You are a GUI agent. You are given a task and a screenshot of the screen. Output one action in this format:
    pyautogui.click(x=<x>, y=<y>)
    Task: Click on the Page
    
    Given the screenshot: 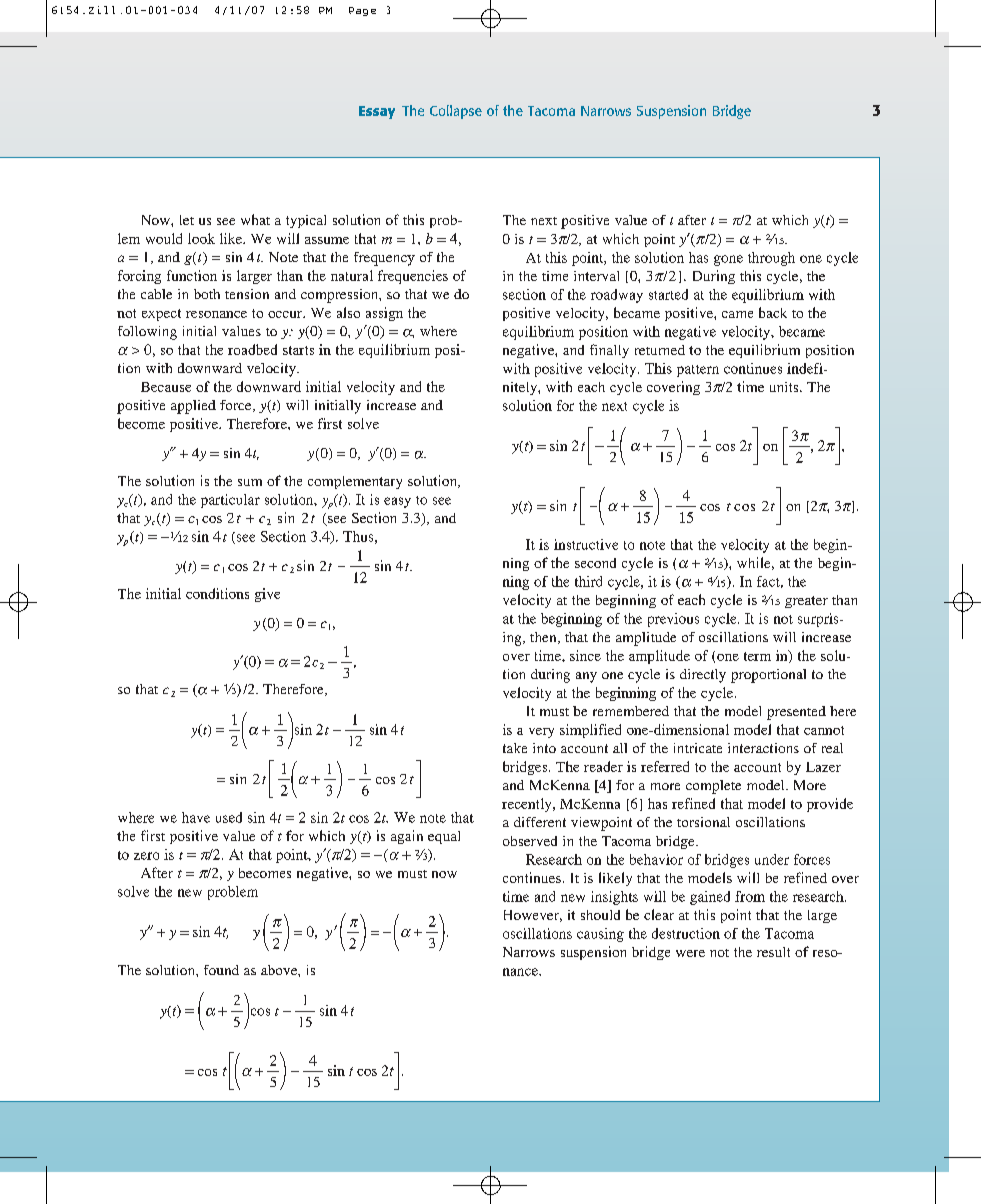 What is the action you would take?
    pyautogui.click(x=362, y=11)
